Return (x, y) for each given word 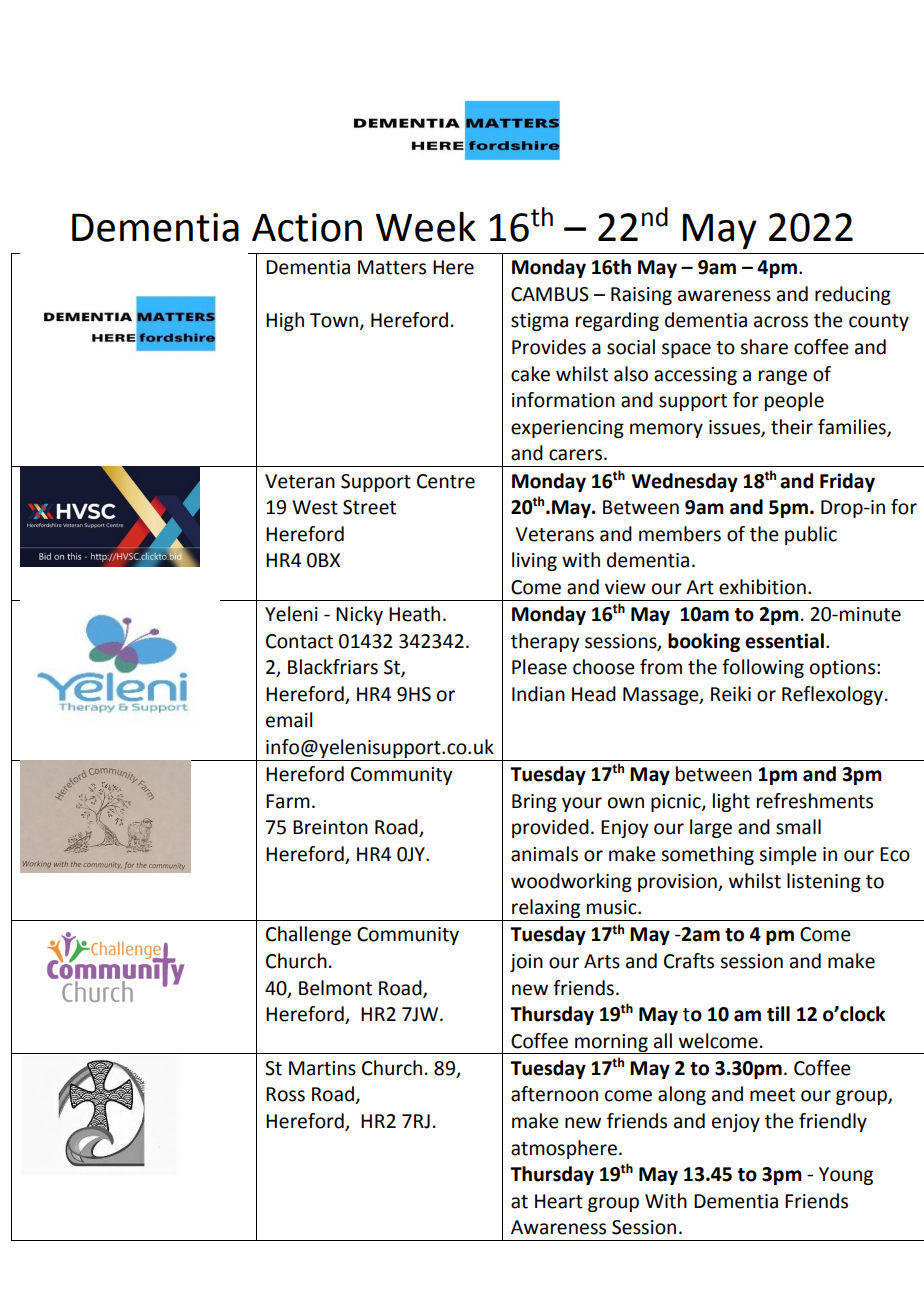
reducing (853, 295)
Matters (392, 267)
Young (846, 1176)
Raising (641, 296)
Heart (559, 1201)
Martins (322, 1068)
